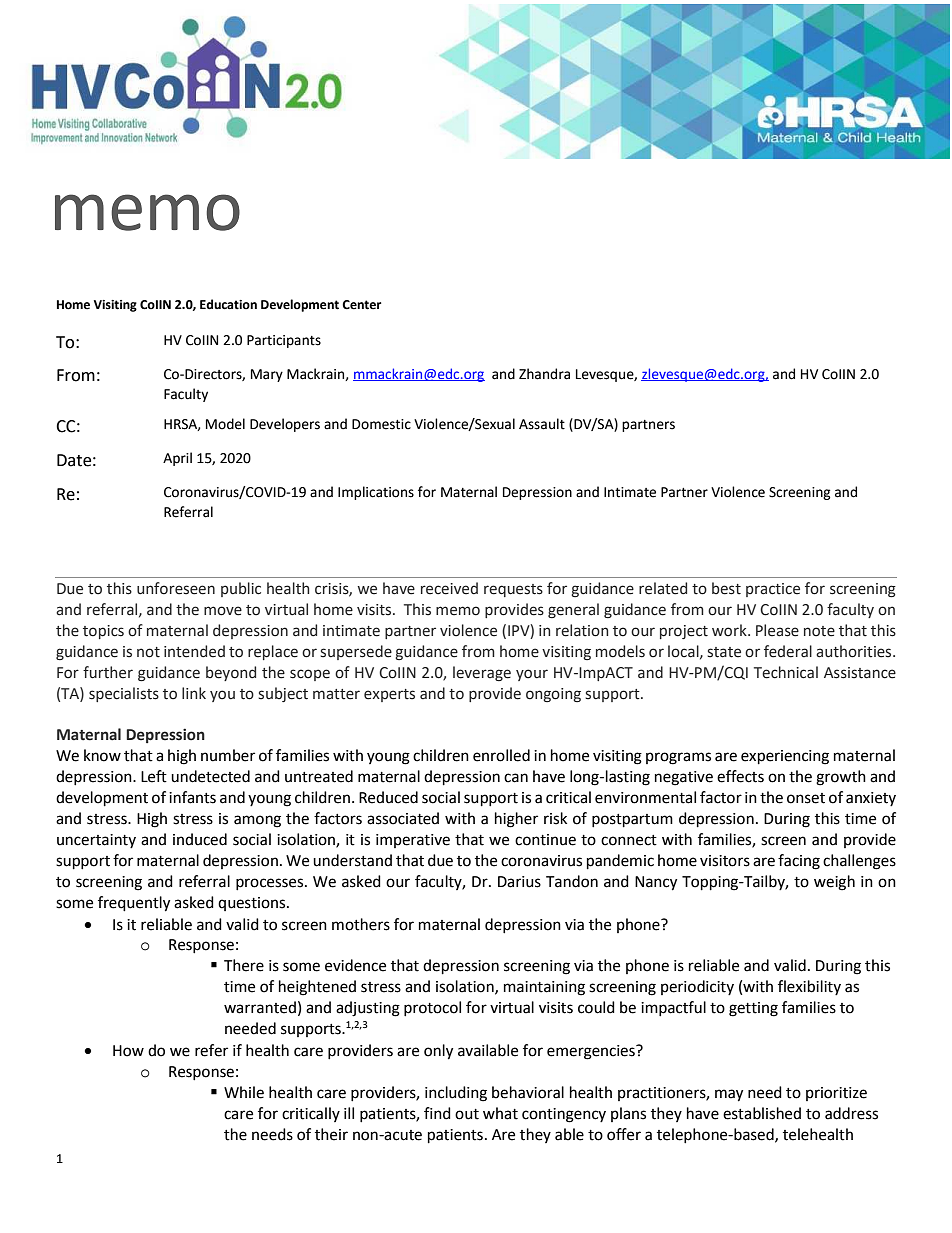 The height and width of the image is (1233, 952). What do you see at coordinates (228, 304) in the image?
I see `Education` at bounding box center [228, 304].
